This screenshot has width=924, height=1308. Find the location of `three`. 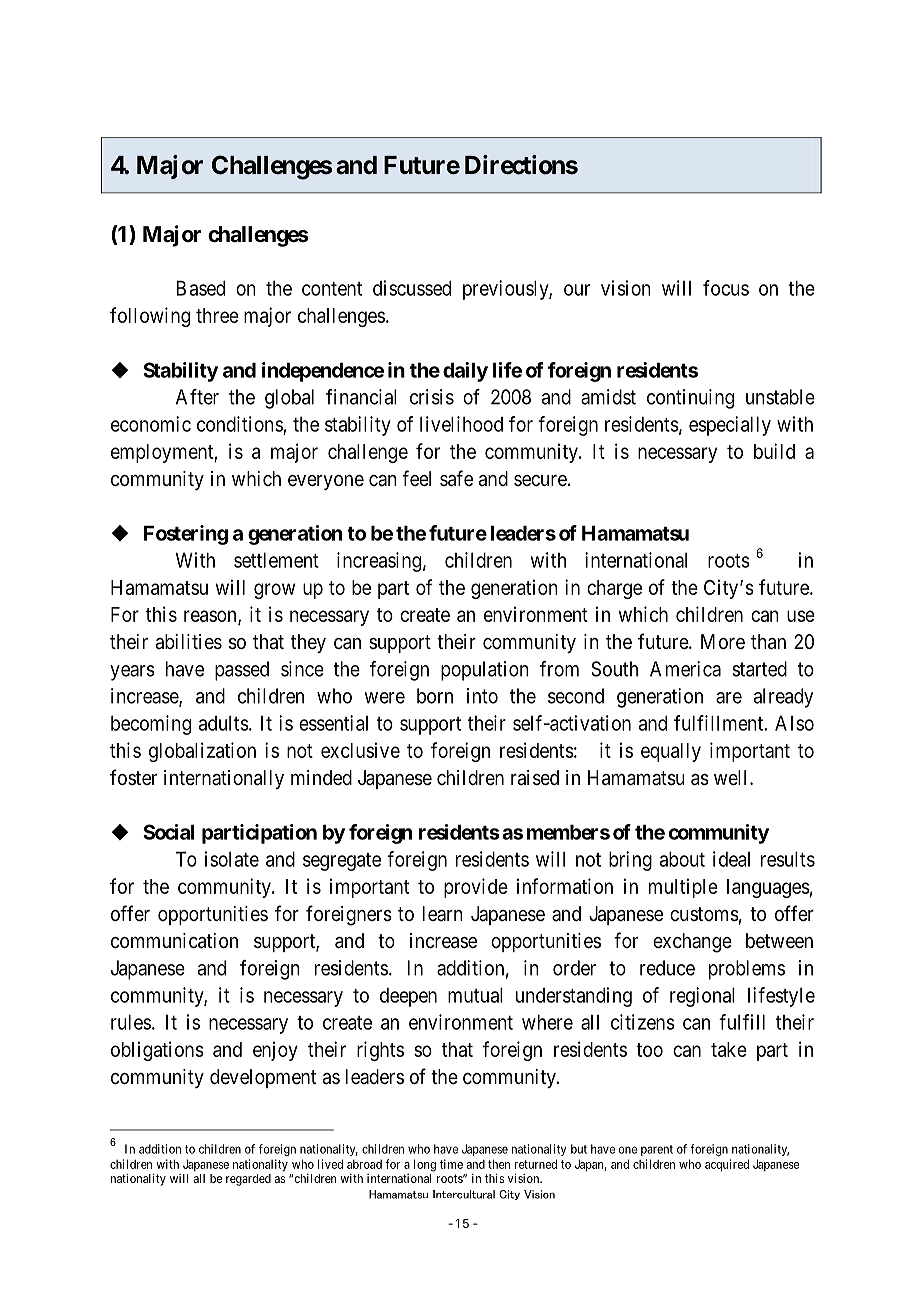

three is located at coordinates (217, 315).
